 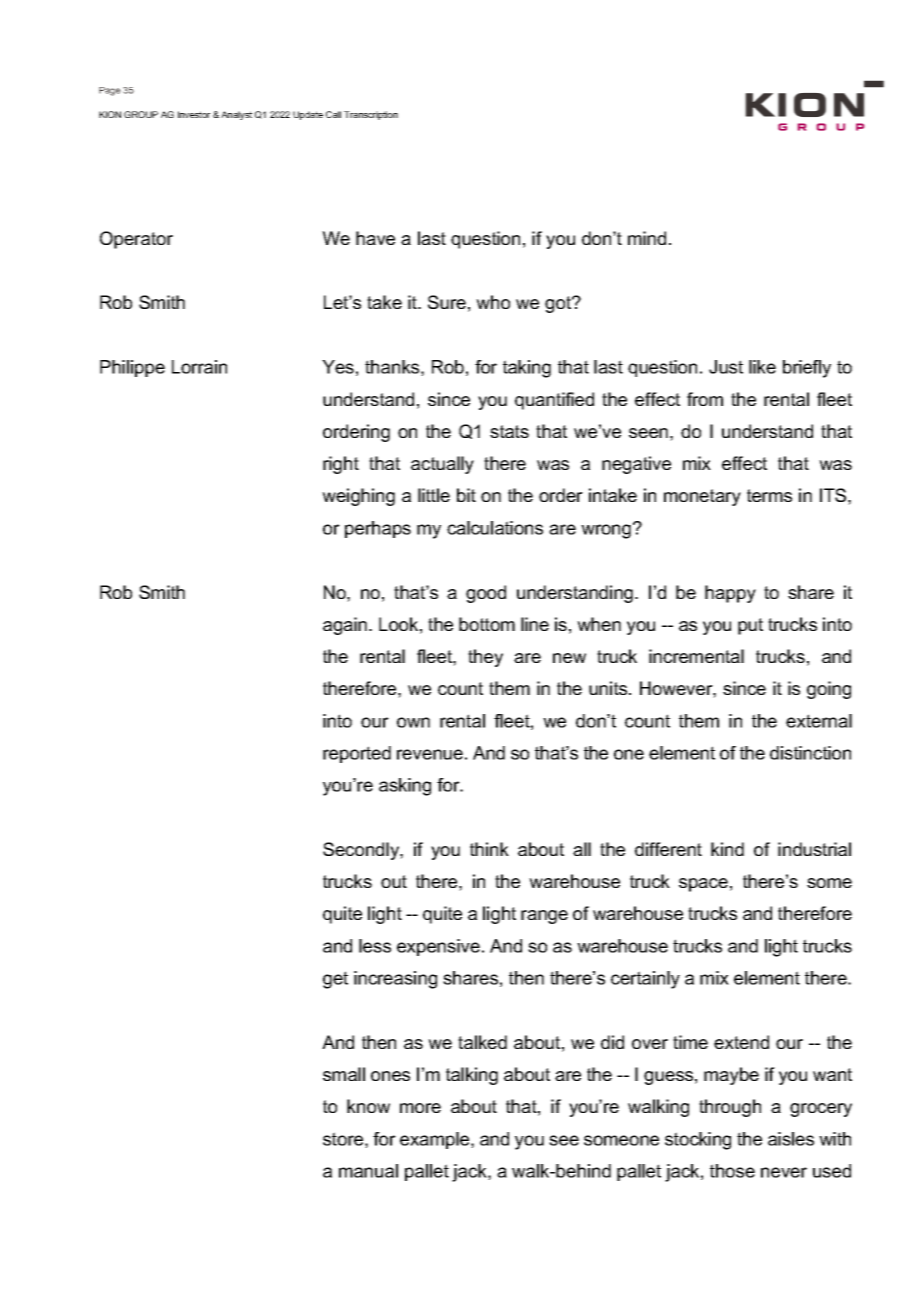 I want to click on Philippe, so click(x=132, y=368).
